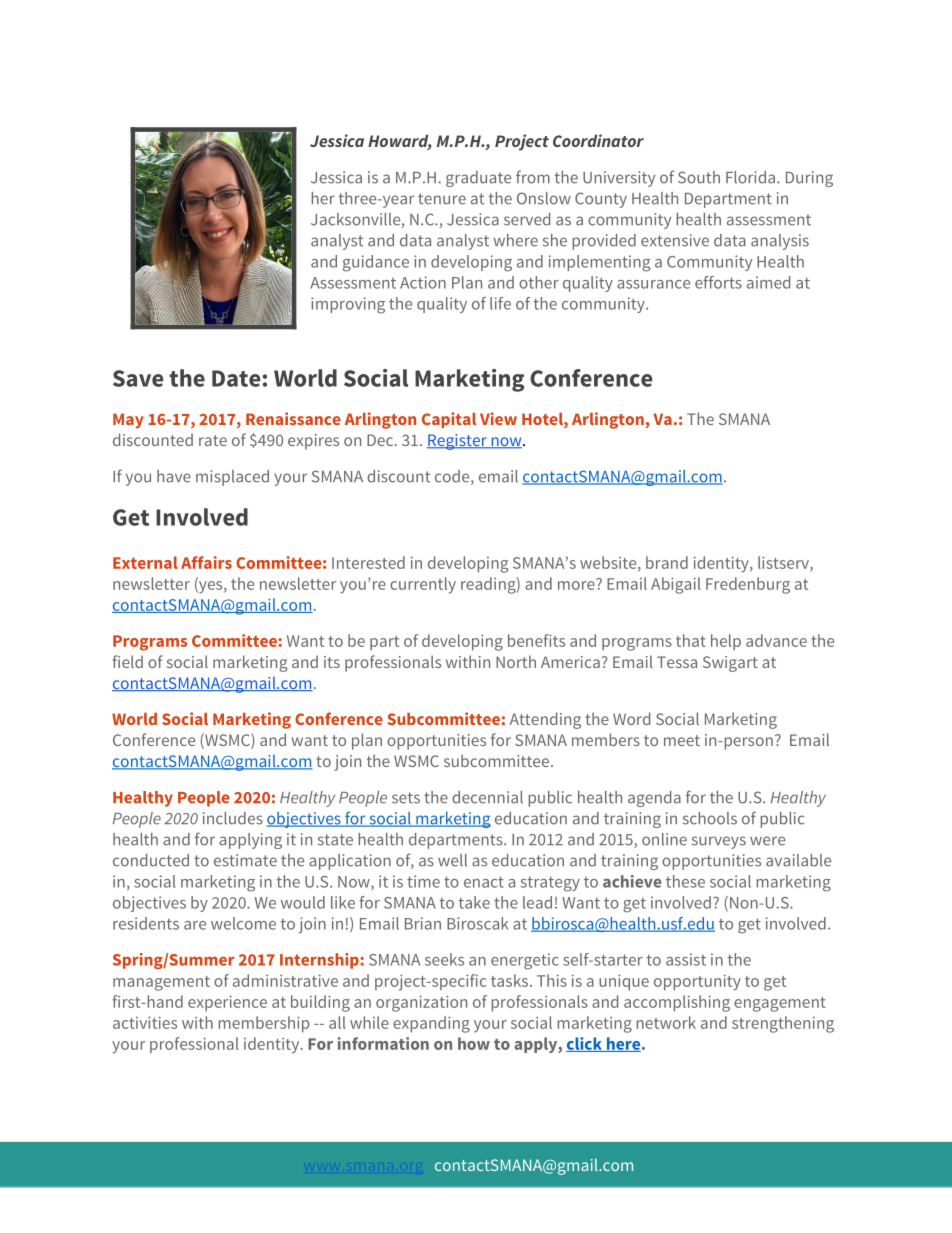 This screenshot has width=952, height=1233. Describe the element at coordinates (478, 179) in the screenshot. I see `graduate` at that location.
